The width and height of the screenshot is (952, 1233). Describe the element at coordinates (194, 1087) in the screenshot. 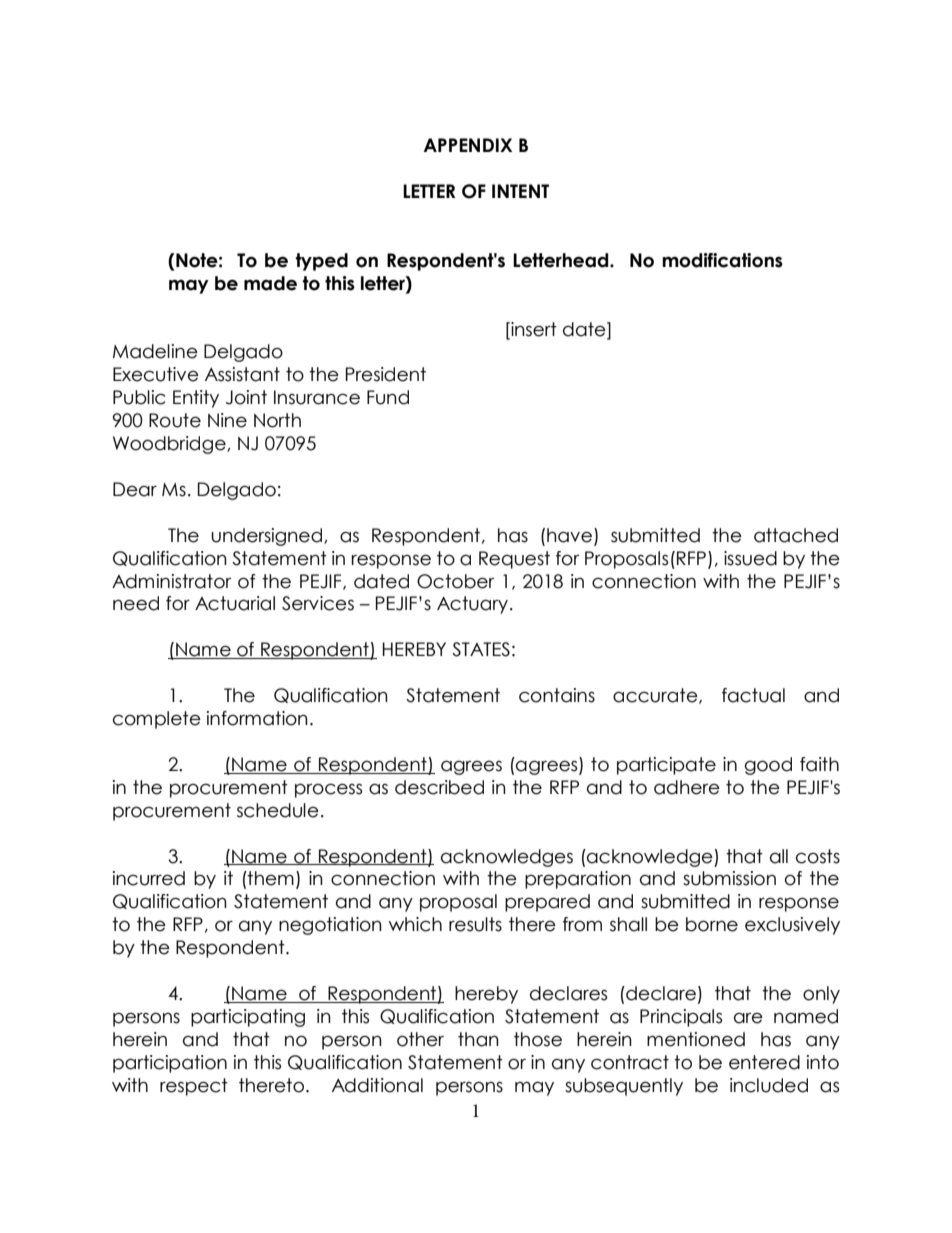

I see `respect` at that location.
